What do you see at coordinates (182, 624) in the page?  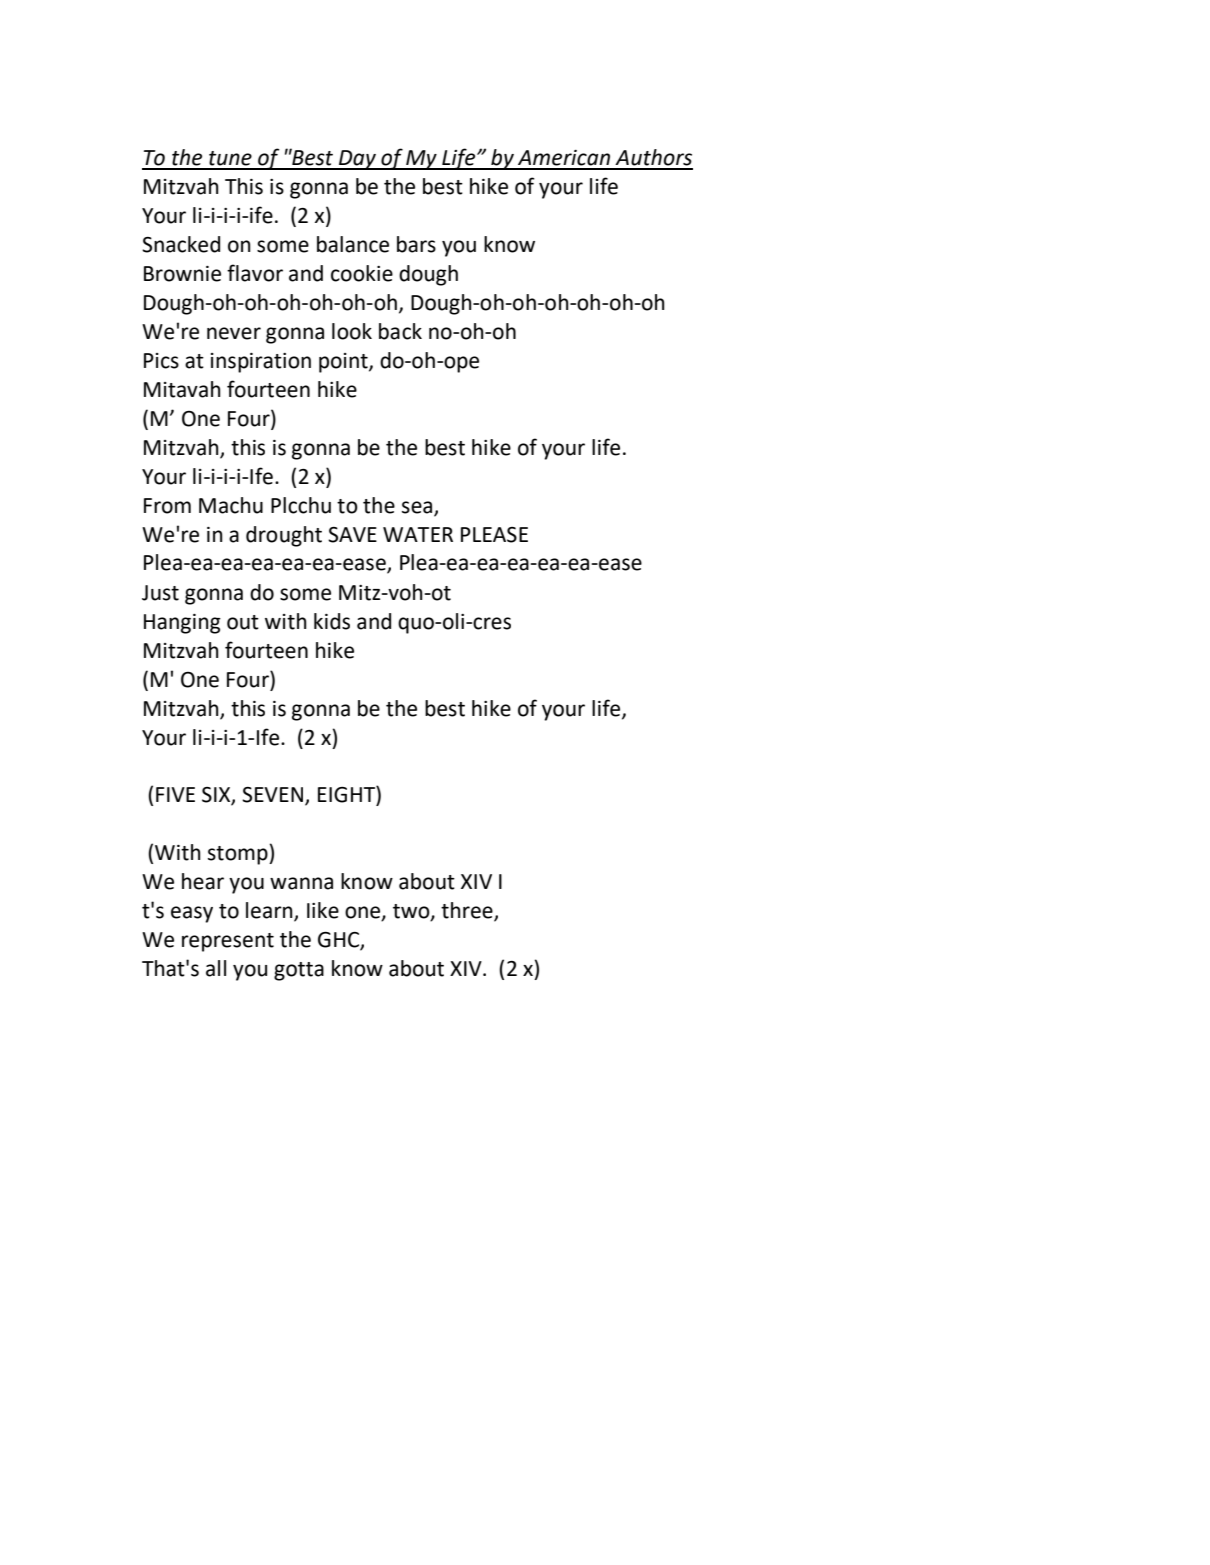 I see `Hanging` at bounding box center [182, 624].
